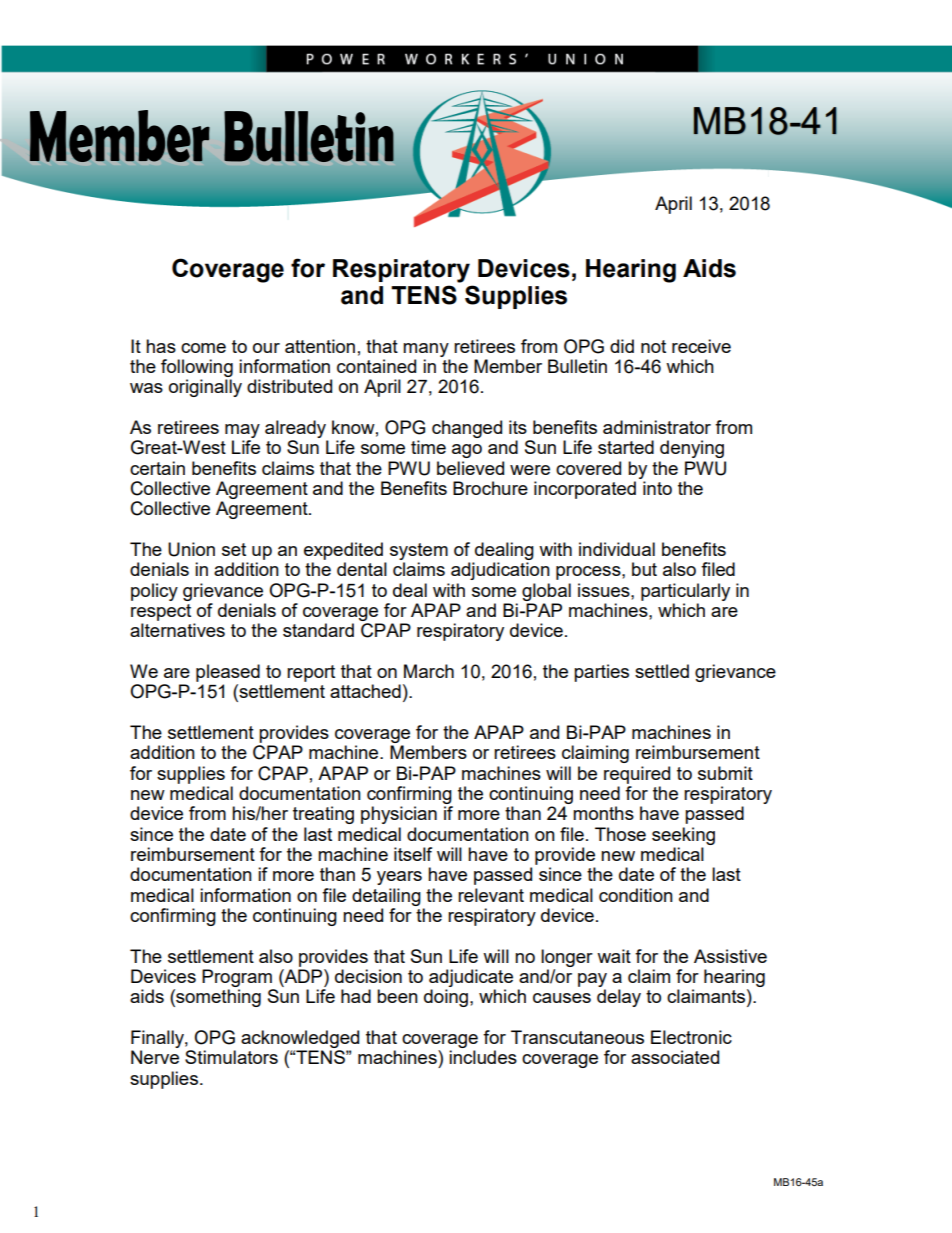  What do you see at coordinates (419, 551) in the page?
I see `system` at bounding box center [419, 551].
